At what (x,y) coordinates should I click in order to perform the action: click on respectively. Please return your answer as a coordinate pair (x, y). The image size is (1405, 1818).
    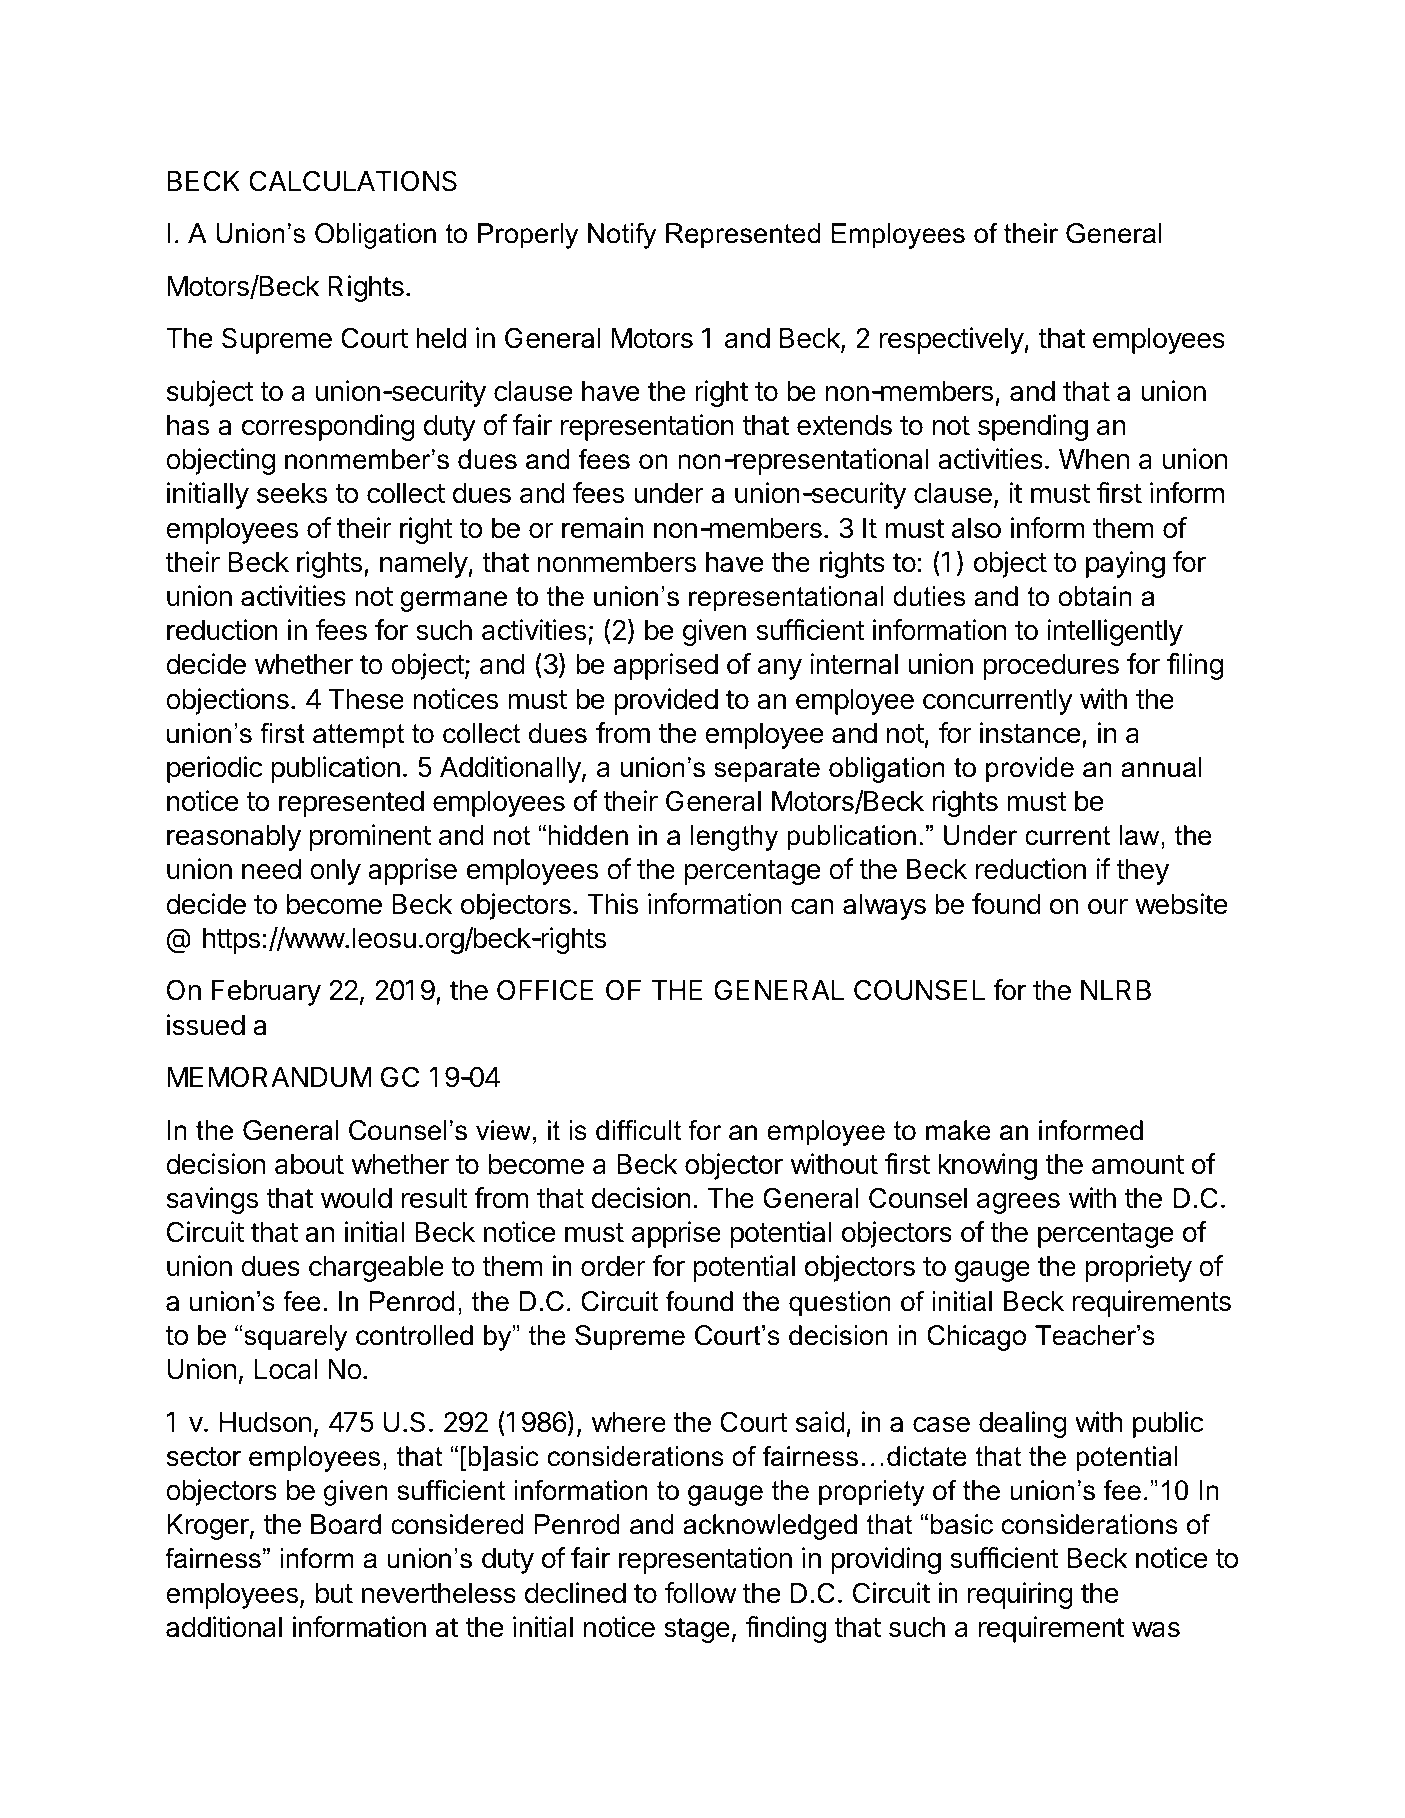
    Looking at the image, I should click on (952, 340).
